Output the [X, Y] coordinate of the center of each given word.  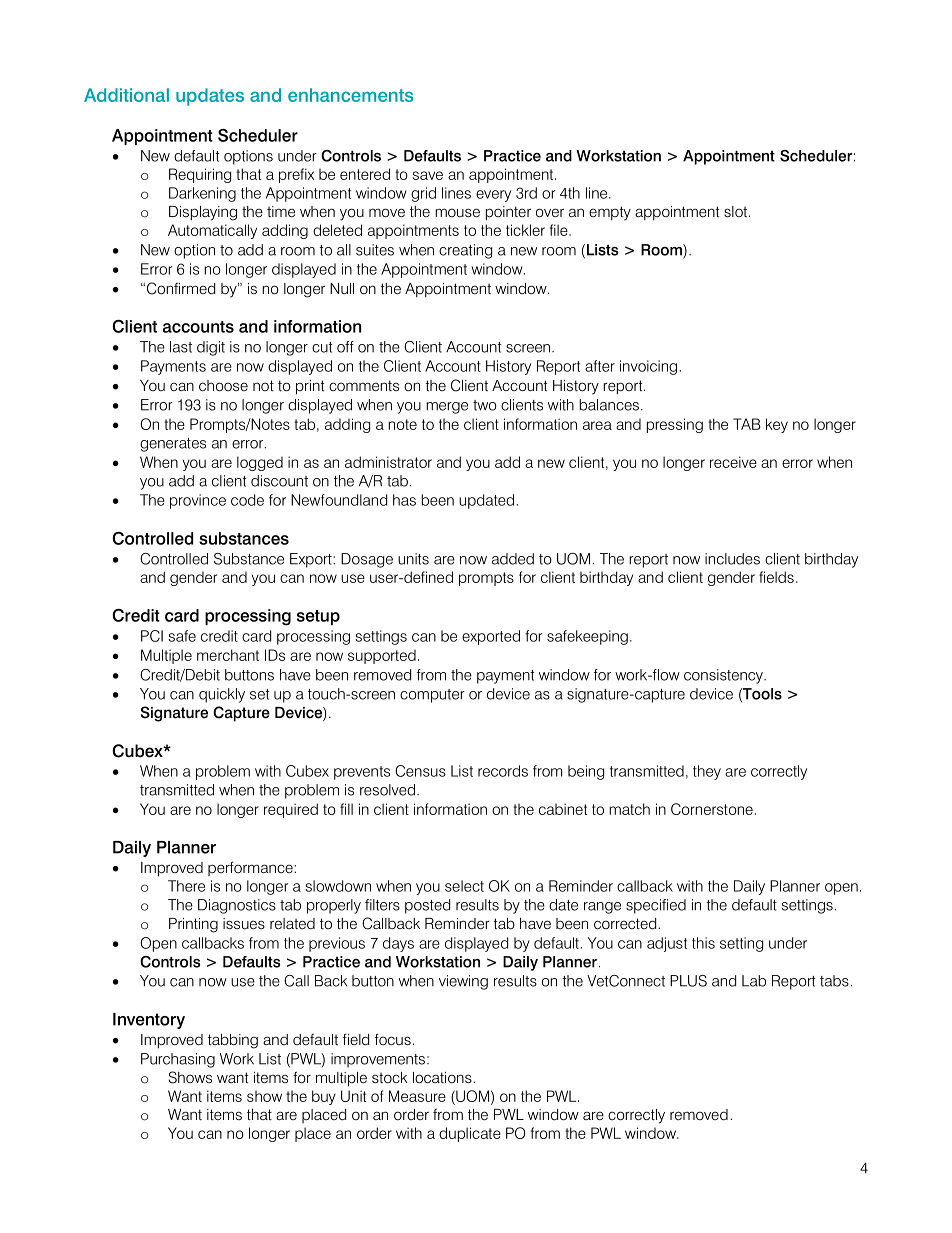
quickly [222, 695]
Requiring [200, 175]
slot [737, 211]
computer [432, 696]
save [428, 175]
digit [211, 348]
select [464, 886]
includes [732, 559]
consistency [724, 676]
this [703, 943]
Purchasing [178, 1060]
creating [465, 251]
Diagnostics [237, 906]
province [198, 501]
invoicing [648, 367]
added [513, 559]
